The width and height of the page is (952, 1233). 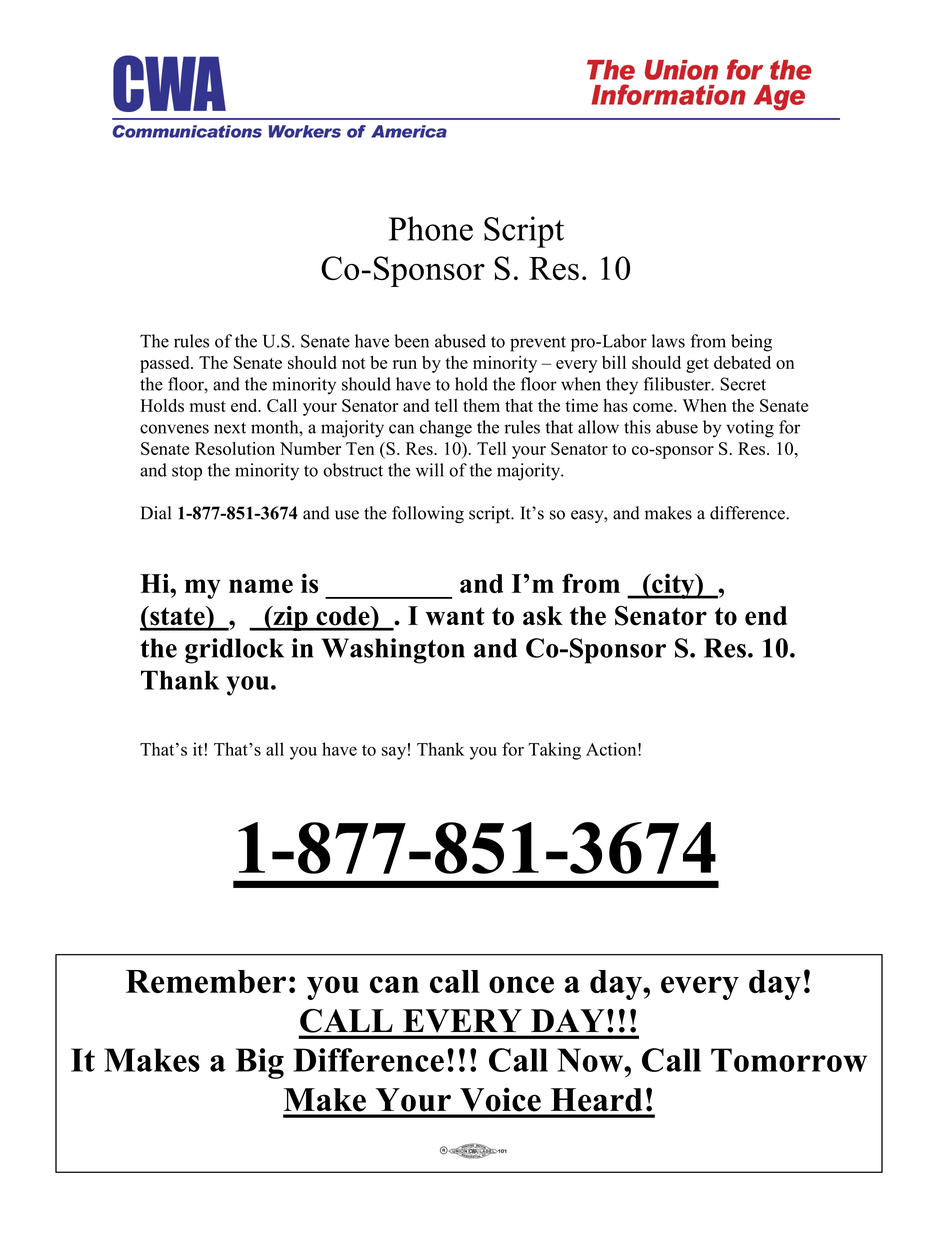 What do you see at coordinates (260, 1063) in the page?
I see `Big` at bounding box center [260, 1063].
